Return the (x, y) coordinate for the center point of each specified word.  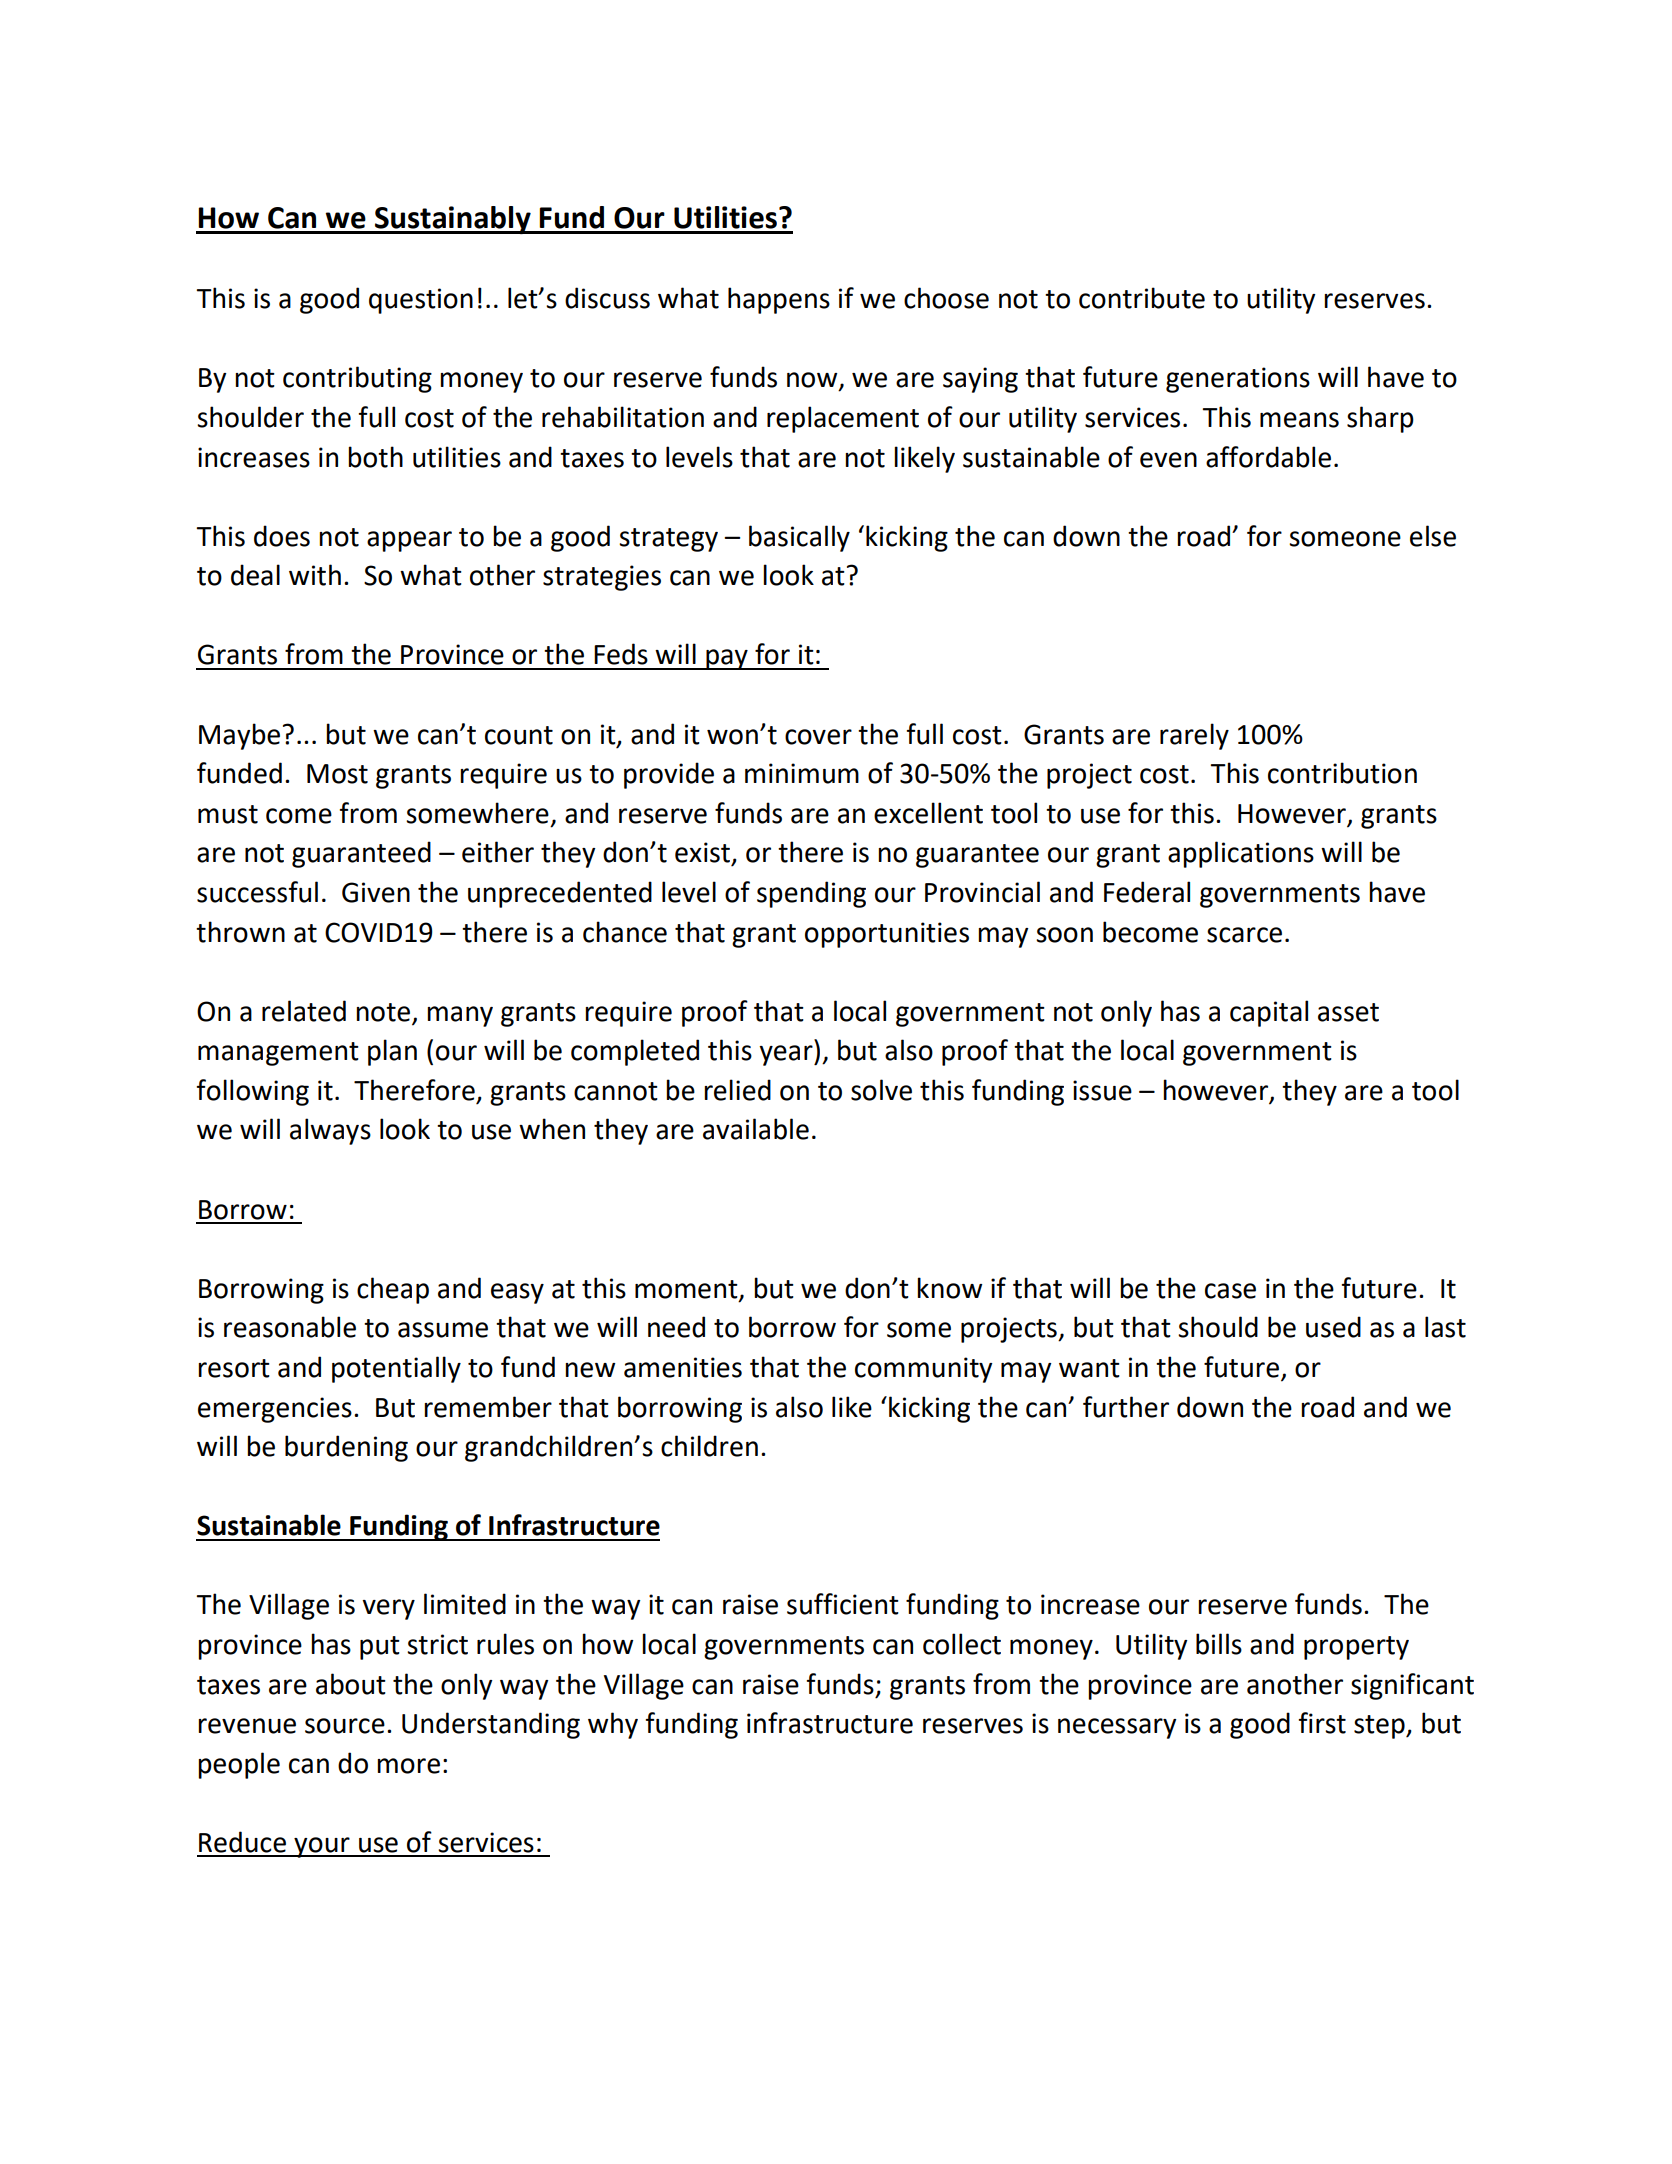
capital (1269, 1013)
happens (779, 300)
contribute (1142, 298)
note (383, 1012)
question (421, 301)
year (787, 1055)
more (408, 1766)
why (613, 1725)
